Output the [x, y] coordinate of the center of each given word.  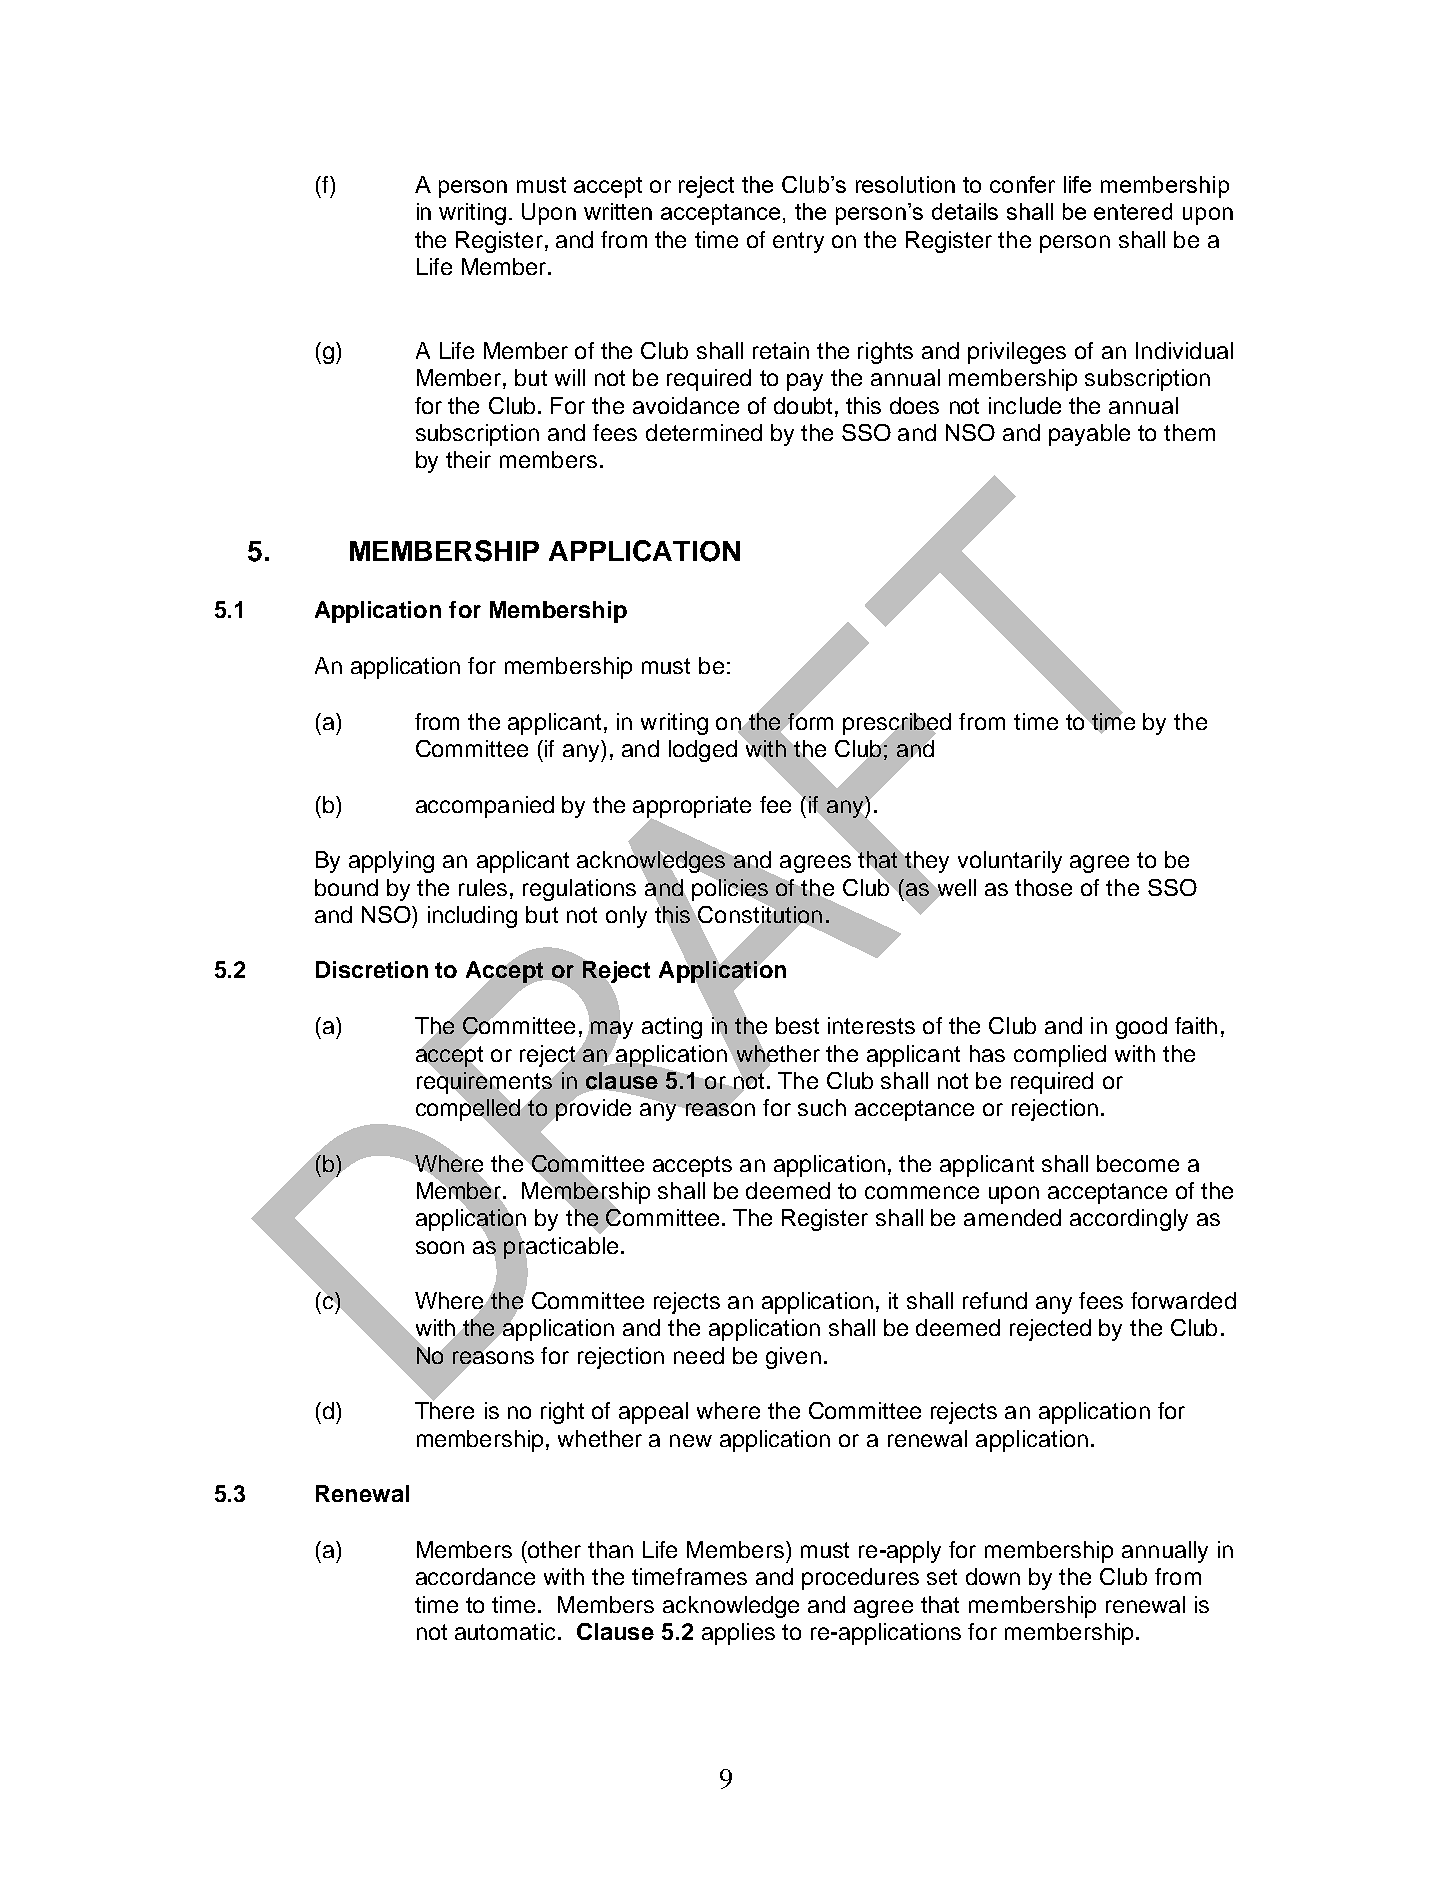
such [822, 1107]
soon [440, 1247]
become [1138, 1163]
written [618, 211]
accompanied [485, 807]
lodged [703, 751]
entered [1133, 211]
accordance [475, 1576]
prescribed [897, 724]
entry [798, 242]
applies [738, 1634]
